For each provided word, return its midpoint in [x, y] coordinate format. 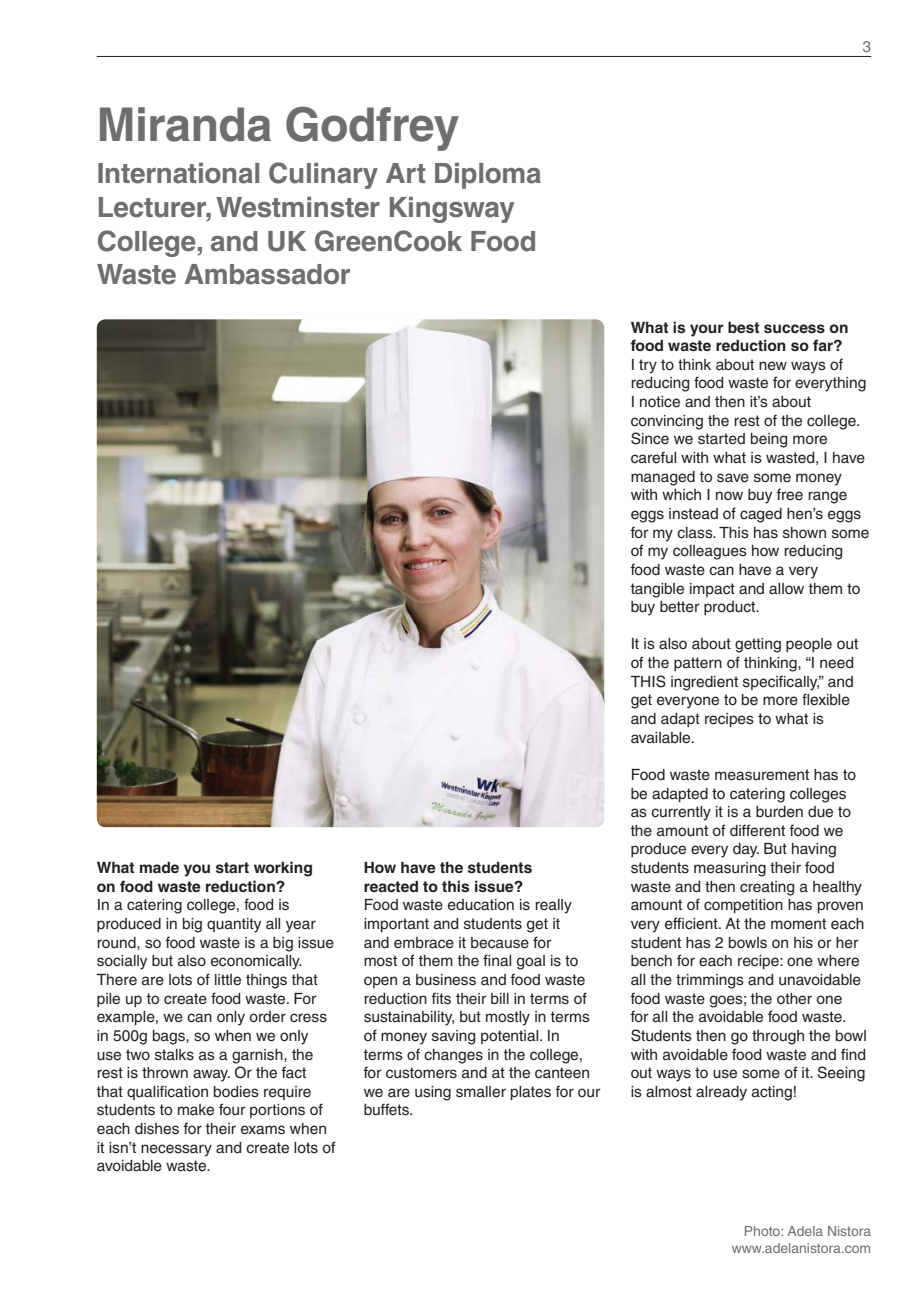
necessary [176, 1150]
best [744, 327]
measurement [762, 775]
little [228, 980]
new [773, 366]
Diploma [488, 176]
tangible [657, 590]
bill [500, 998]
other [794, 999]
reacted [391, 886]
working [283, 869]
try [648, 366]
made [159, 867]
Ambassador [267, 274]
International [178, 173]
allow [786, 588]
